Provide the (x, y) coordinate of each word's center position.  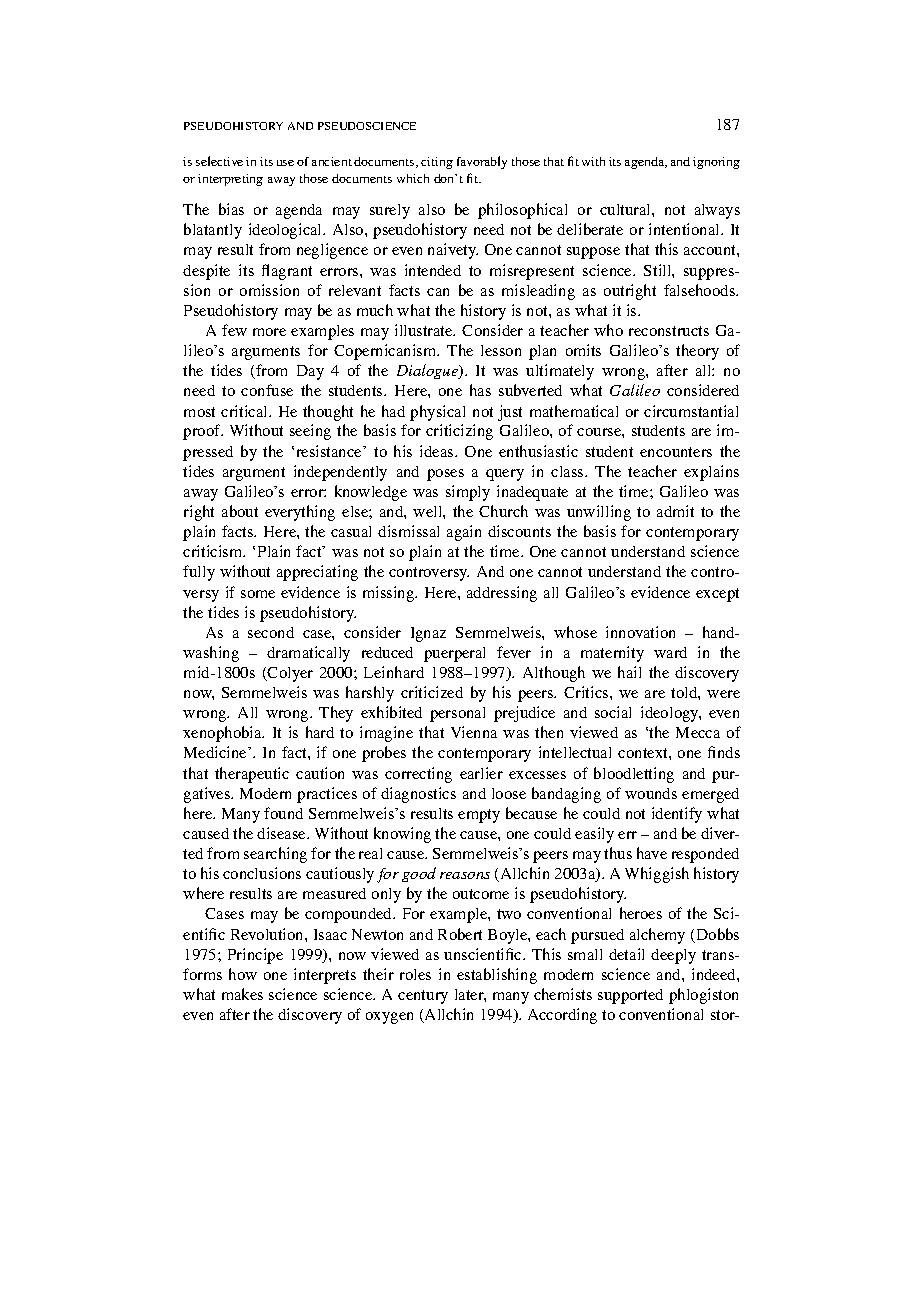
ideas (438, 451)
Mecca (698, 732)
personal (457, 714)
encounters (676, 452)
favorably (482, 162)
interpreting (230, 180)
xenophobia (223, 734)
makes (242, 994)
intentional (686, 229)
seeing (310, 432)
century (423, 997)
